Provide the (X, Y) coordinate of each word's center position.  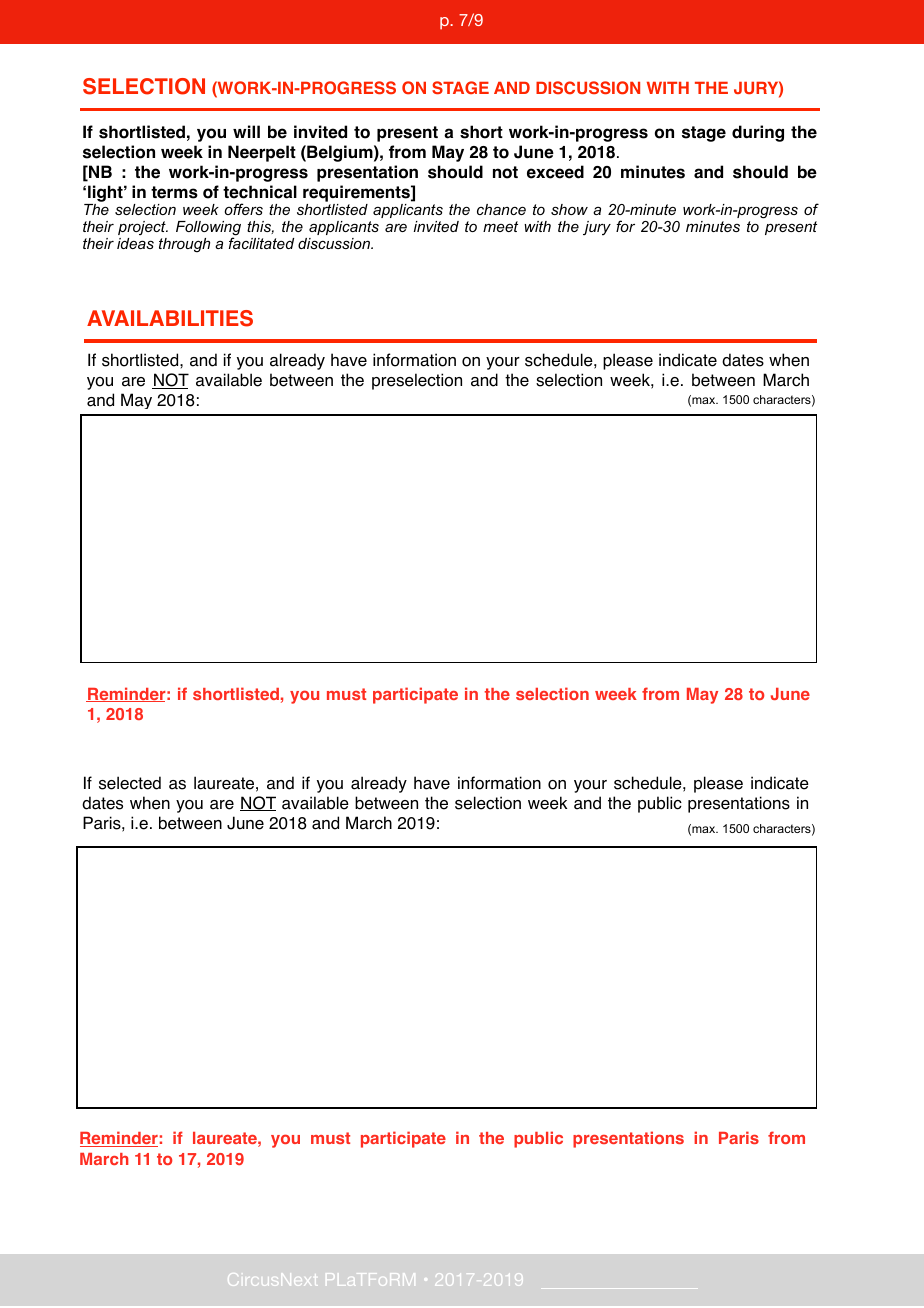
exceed (555, 172)
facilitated (261, 243)
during (758, 133)
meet (500, 226)
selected (130, 783)
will (246, 131)
